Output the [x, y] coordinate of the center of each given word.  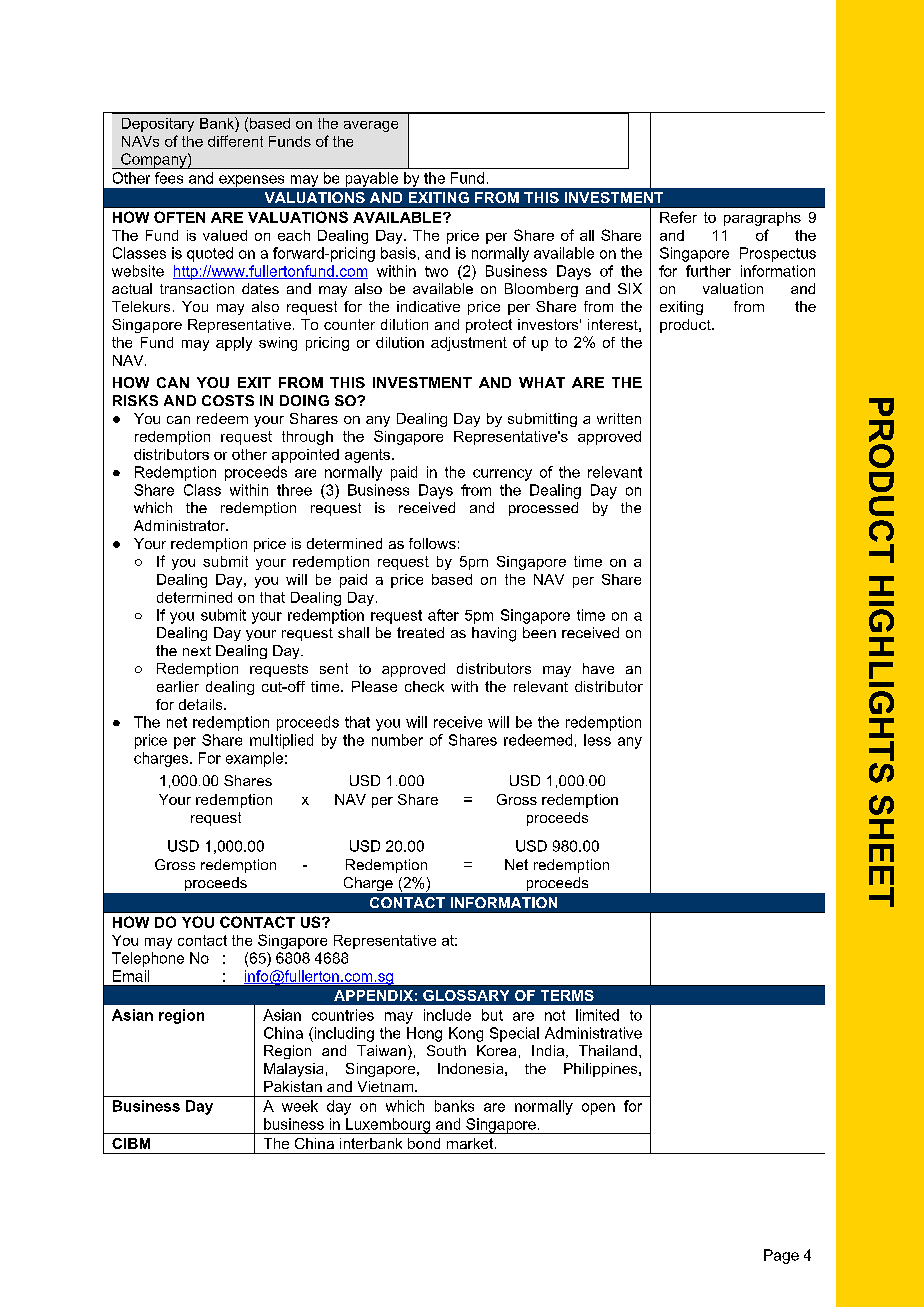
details [202, 704]
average [371, 126]
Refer [678, 217]
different [235, 141]
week [300, 1106]
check [424, 686]
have [598, 668]
